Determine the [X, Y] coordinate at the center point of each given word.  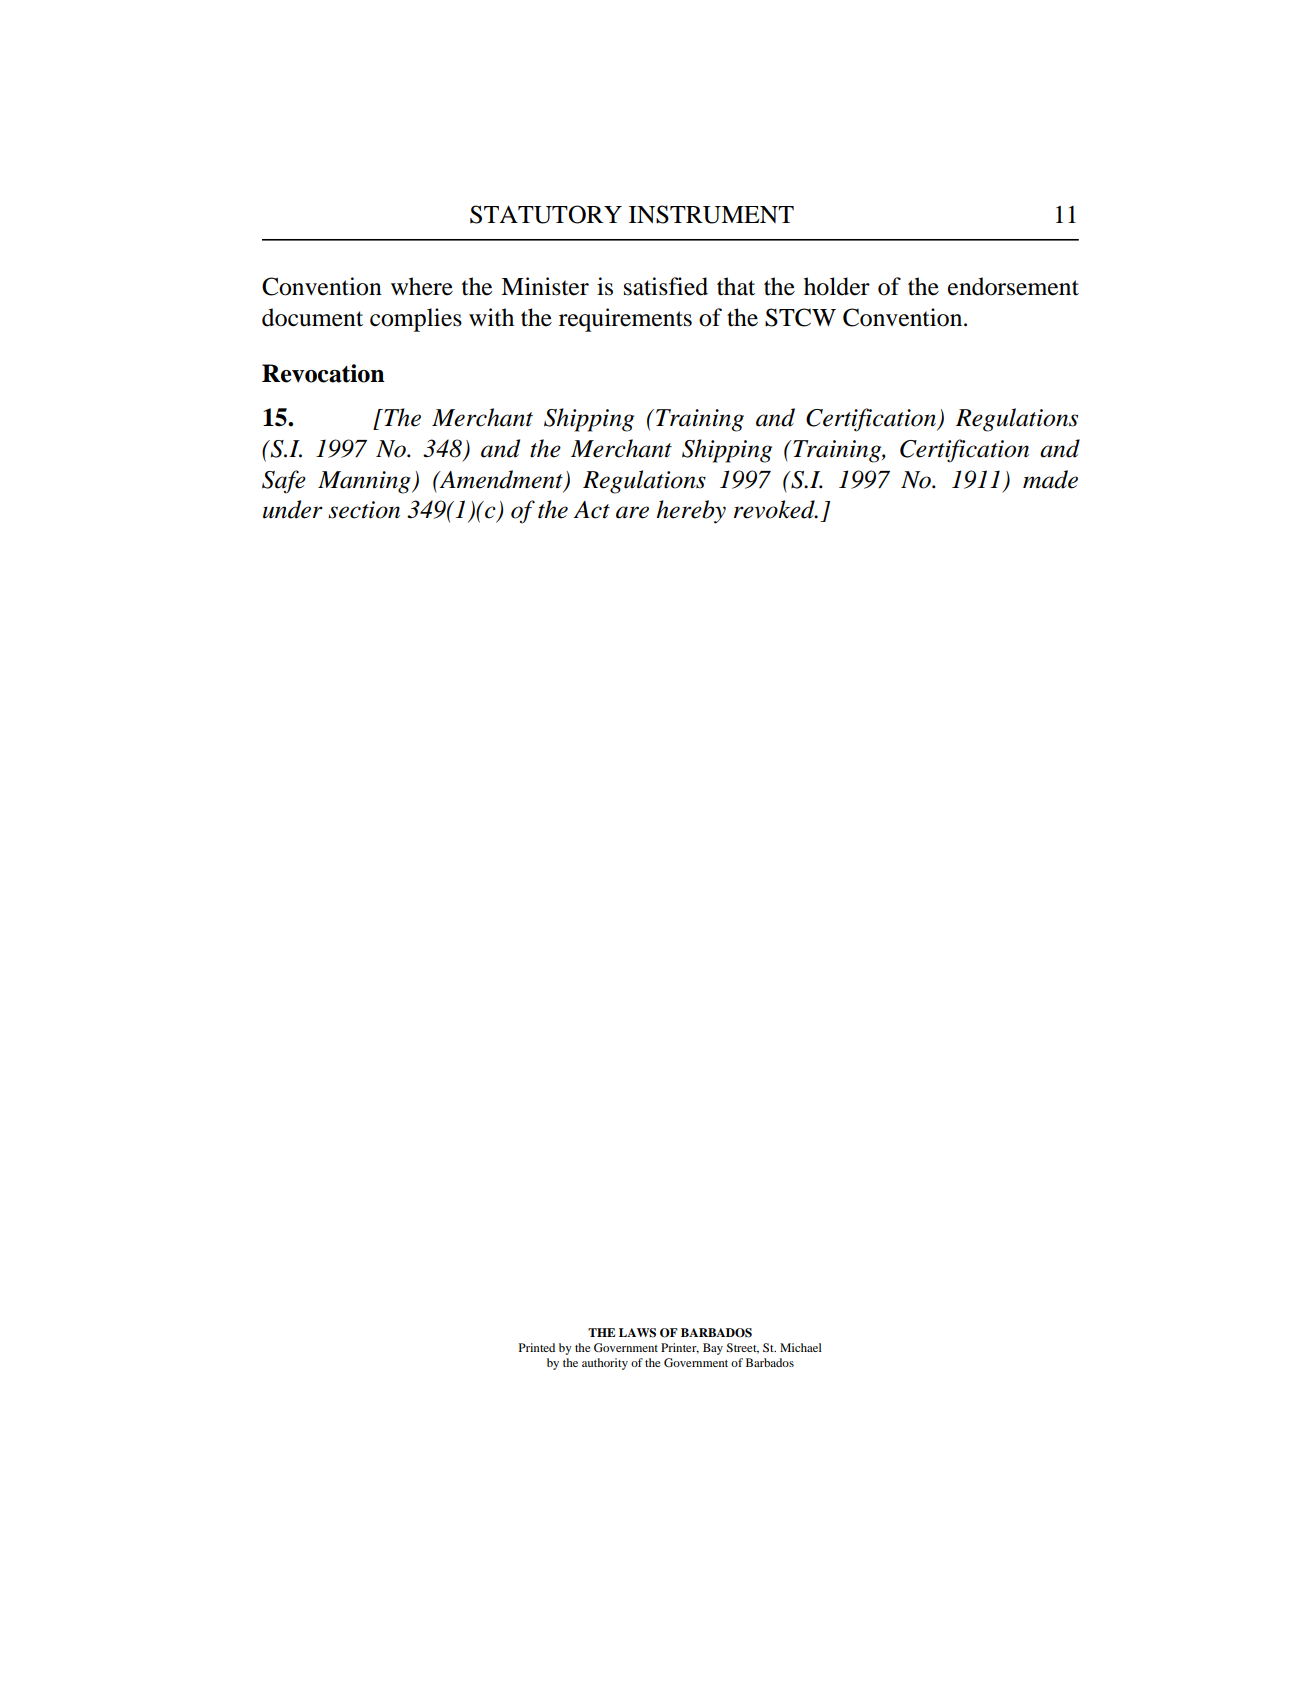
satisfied [666, 286]
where [422, 286]
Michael [801, 1347]
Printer [680, 1348]
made [1050, 479]
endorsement [1013, 286]
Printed [537, 1347]
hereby [691, 512]
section [364, 510]
